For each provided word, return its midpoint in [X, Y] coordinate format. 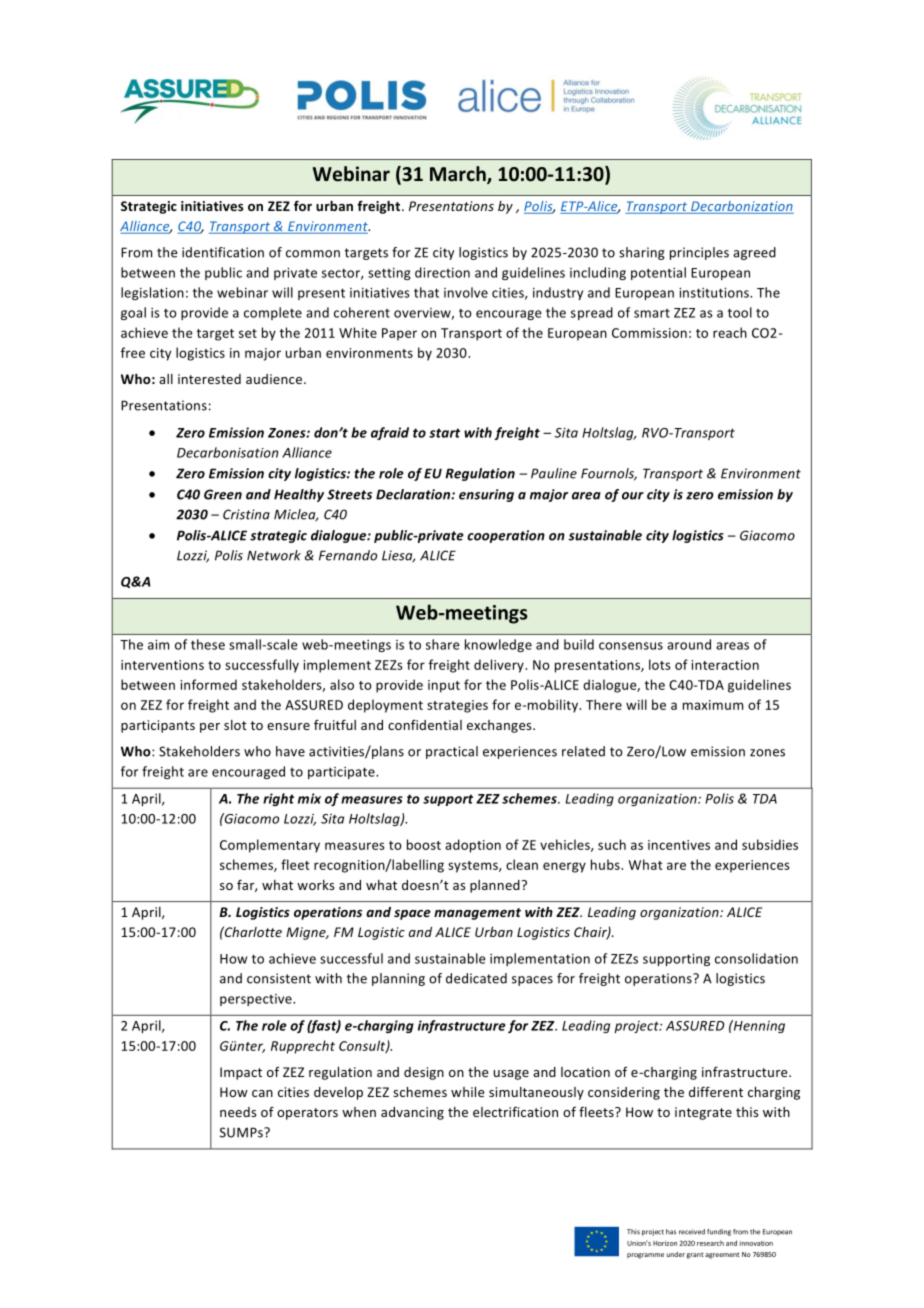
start [444, 433]
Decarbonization [741, 207]
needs [238, 1112]
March [459, 175]
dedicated [476, 978]
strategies [457, 706]
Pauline [554, 473]
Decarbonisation [227, 452]
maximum [713, 705]
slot [235, 725]
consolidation [756, 958]
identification [223, 252]
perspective [257, 1000]
